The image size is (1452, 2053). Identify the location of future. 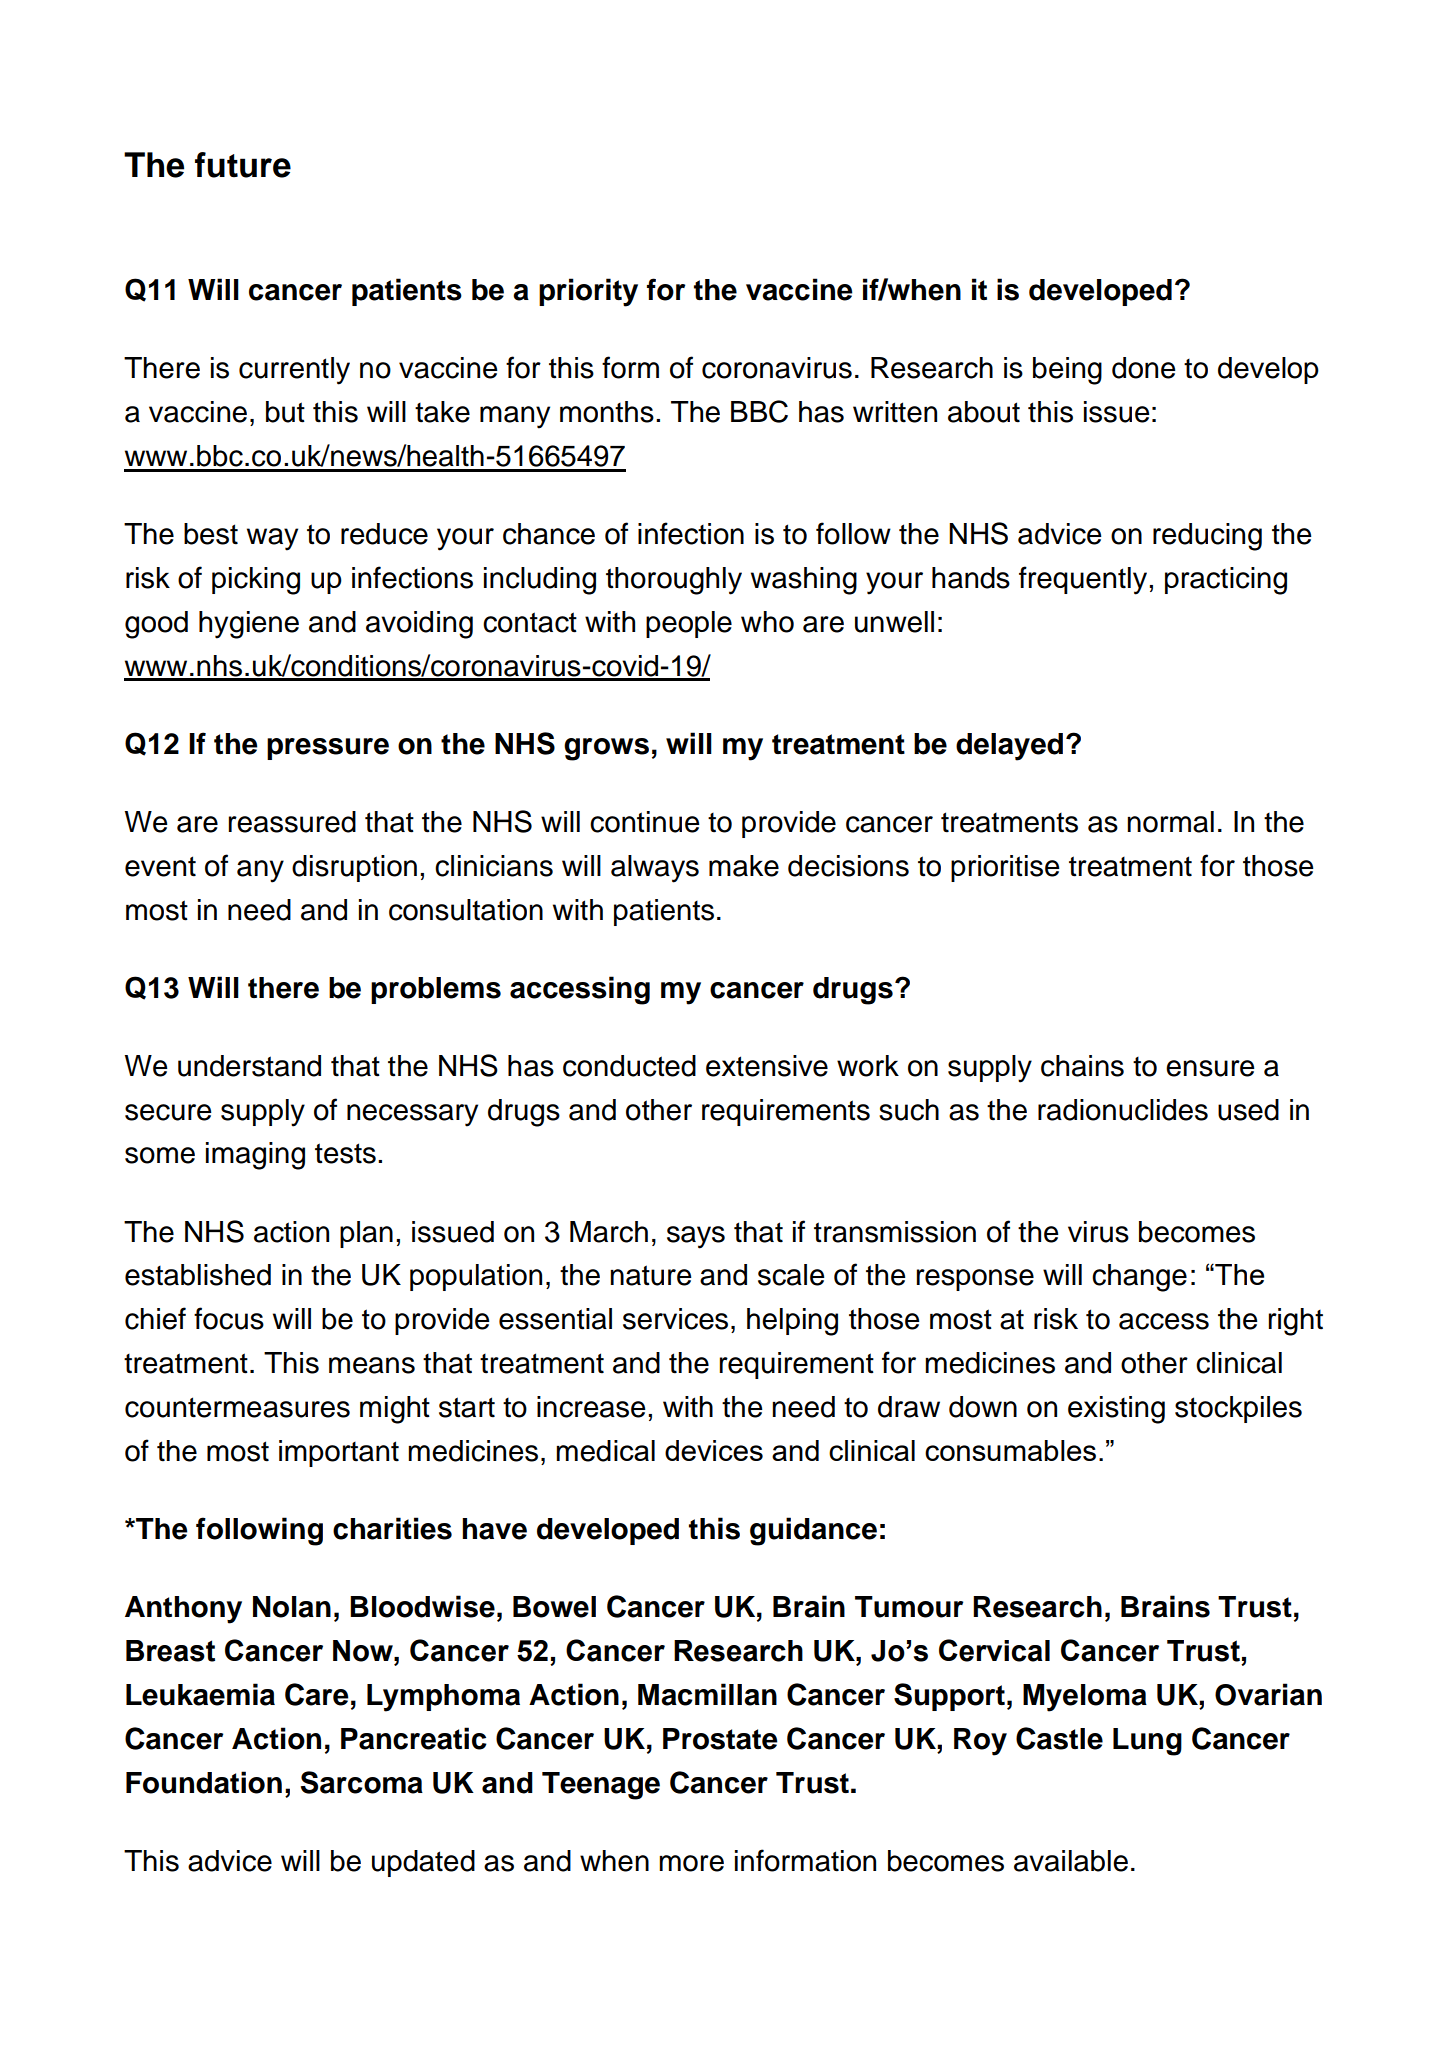
(243, 165).
